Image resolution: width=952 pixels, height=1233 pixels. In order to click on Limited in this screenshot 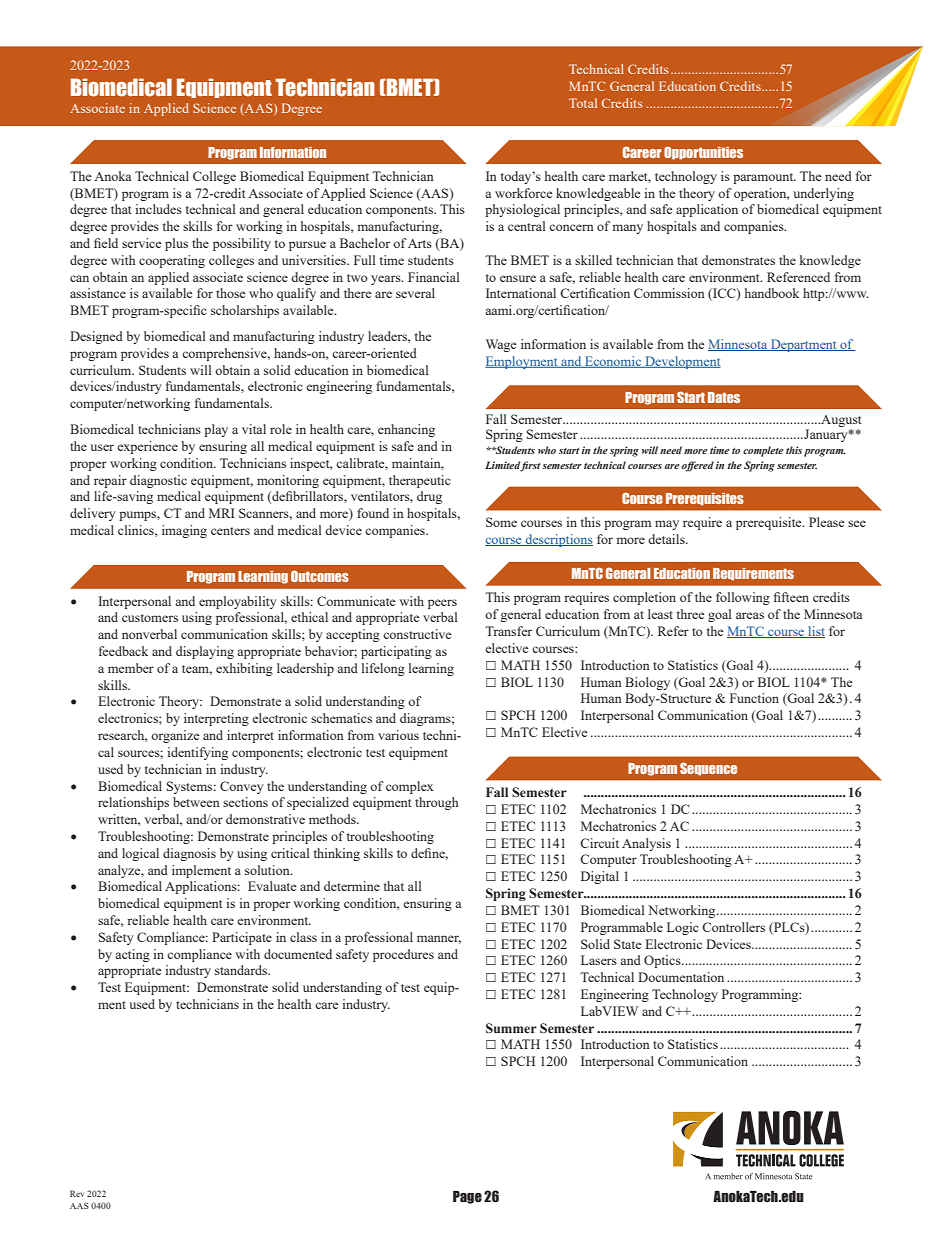, I will do `click(503, 466)`.
